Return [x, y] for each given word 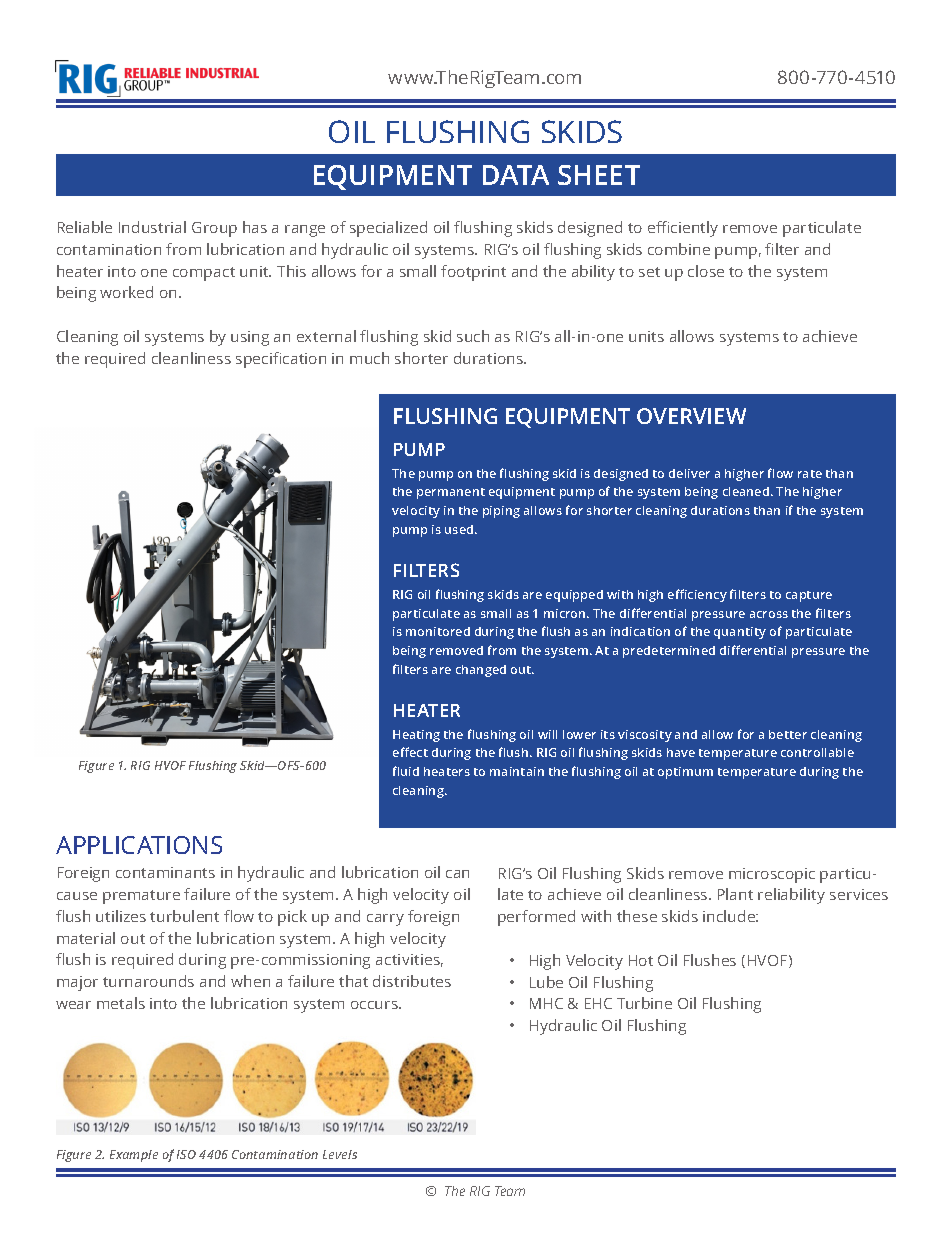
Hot [641, 960]
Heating [416, 736]
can [457, 874]
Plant [735, 894]
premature [141, 897]
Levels [340, 1154]
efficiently [683, 229]
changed [481, 671]
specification [281, 360]
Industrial [152, 227]
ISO [186, 1154]
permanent [451, 493]
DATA [516, 175]
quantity [740, 633]
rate [810, 474]
